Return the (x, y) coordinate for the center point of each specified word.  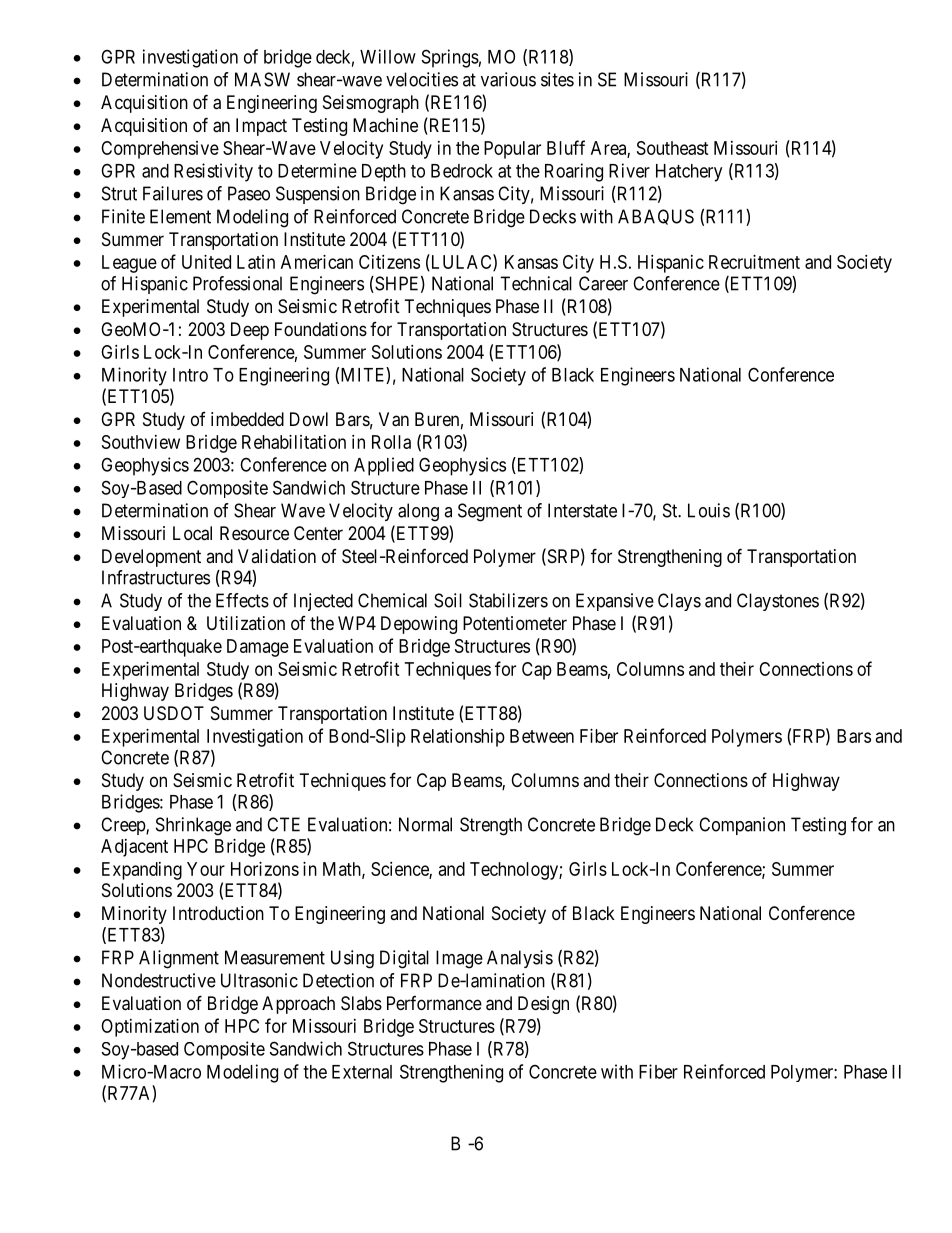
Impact (261, 127)
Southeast (673, 148)
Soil (448, 600)
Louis (709, 510)
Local (192, 533)
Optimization (150, 1028)
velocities (422, 79)
